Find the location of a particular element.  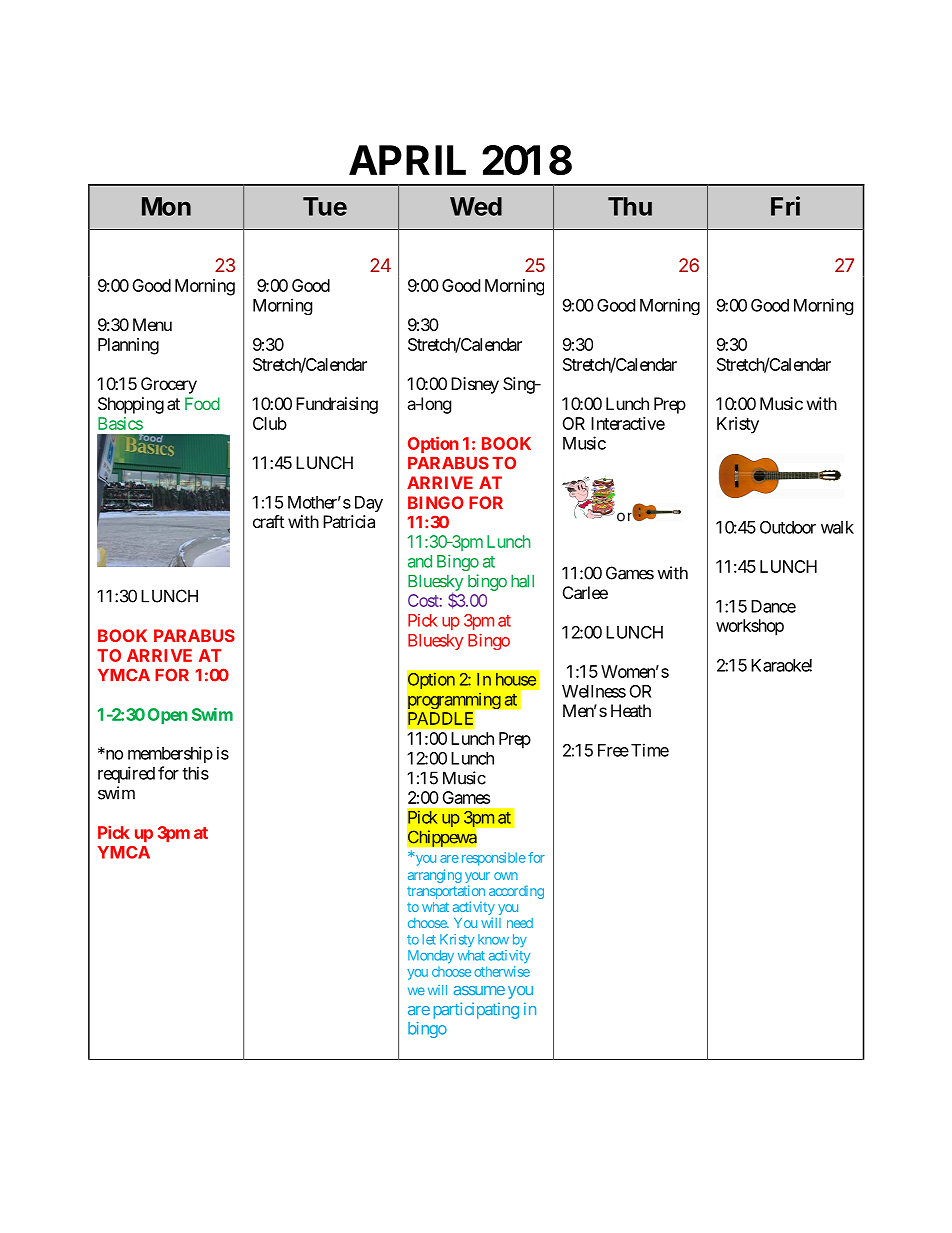

and is located at coordinates (420, 561).
